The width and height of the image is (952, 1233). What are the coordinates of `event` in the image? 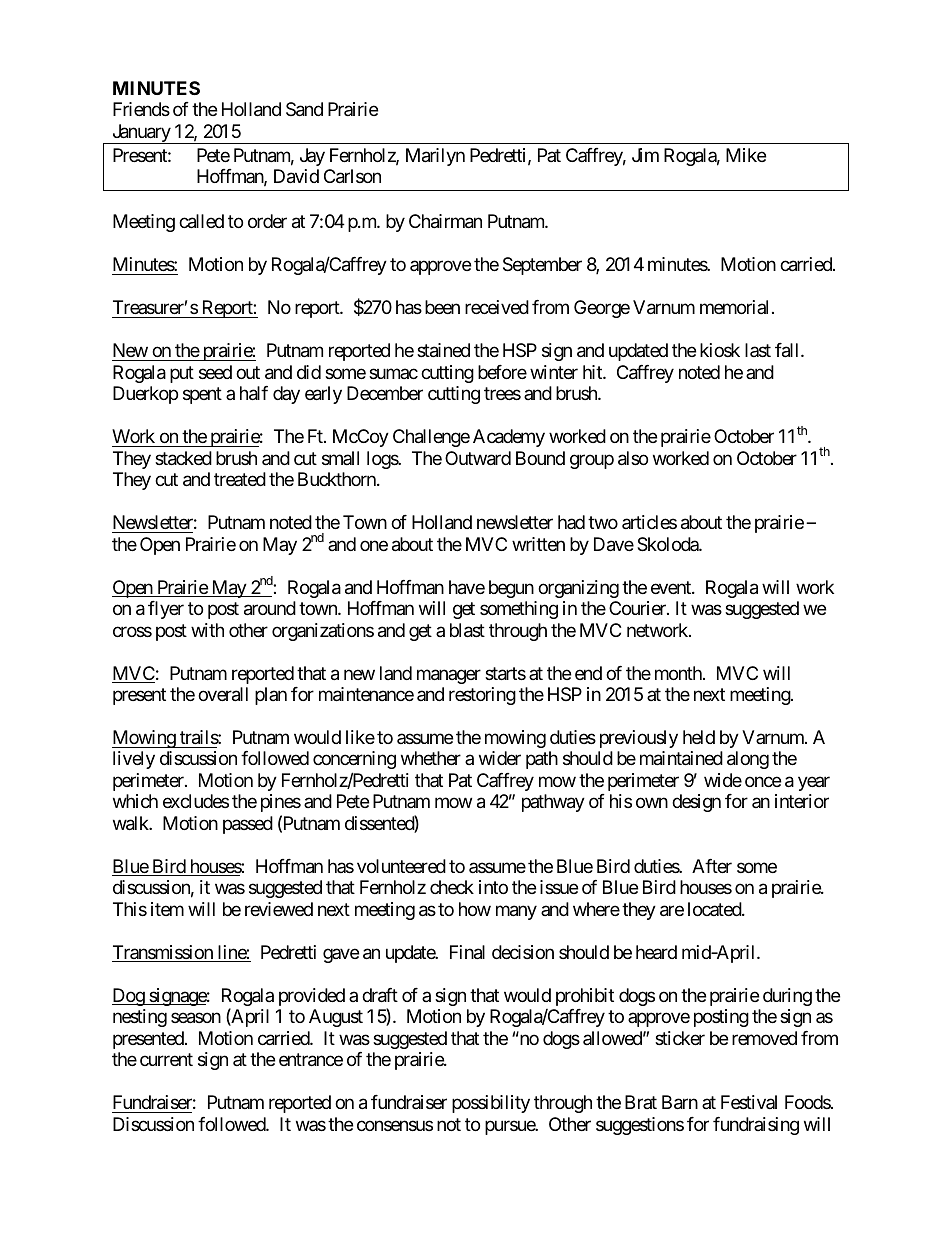 It's located at (672, 587).
